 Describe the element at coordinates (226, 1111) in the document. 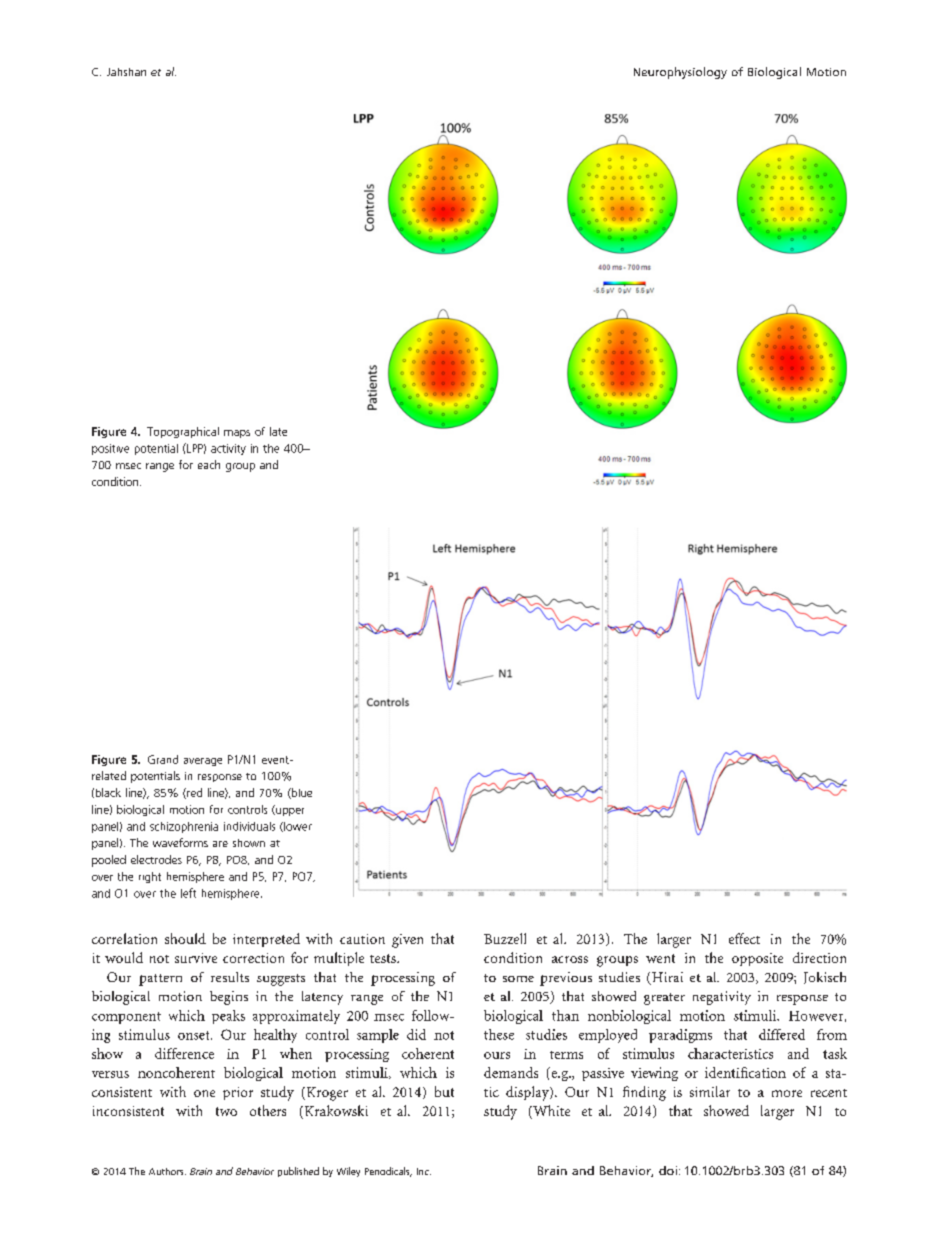

I see `two` at that location.
